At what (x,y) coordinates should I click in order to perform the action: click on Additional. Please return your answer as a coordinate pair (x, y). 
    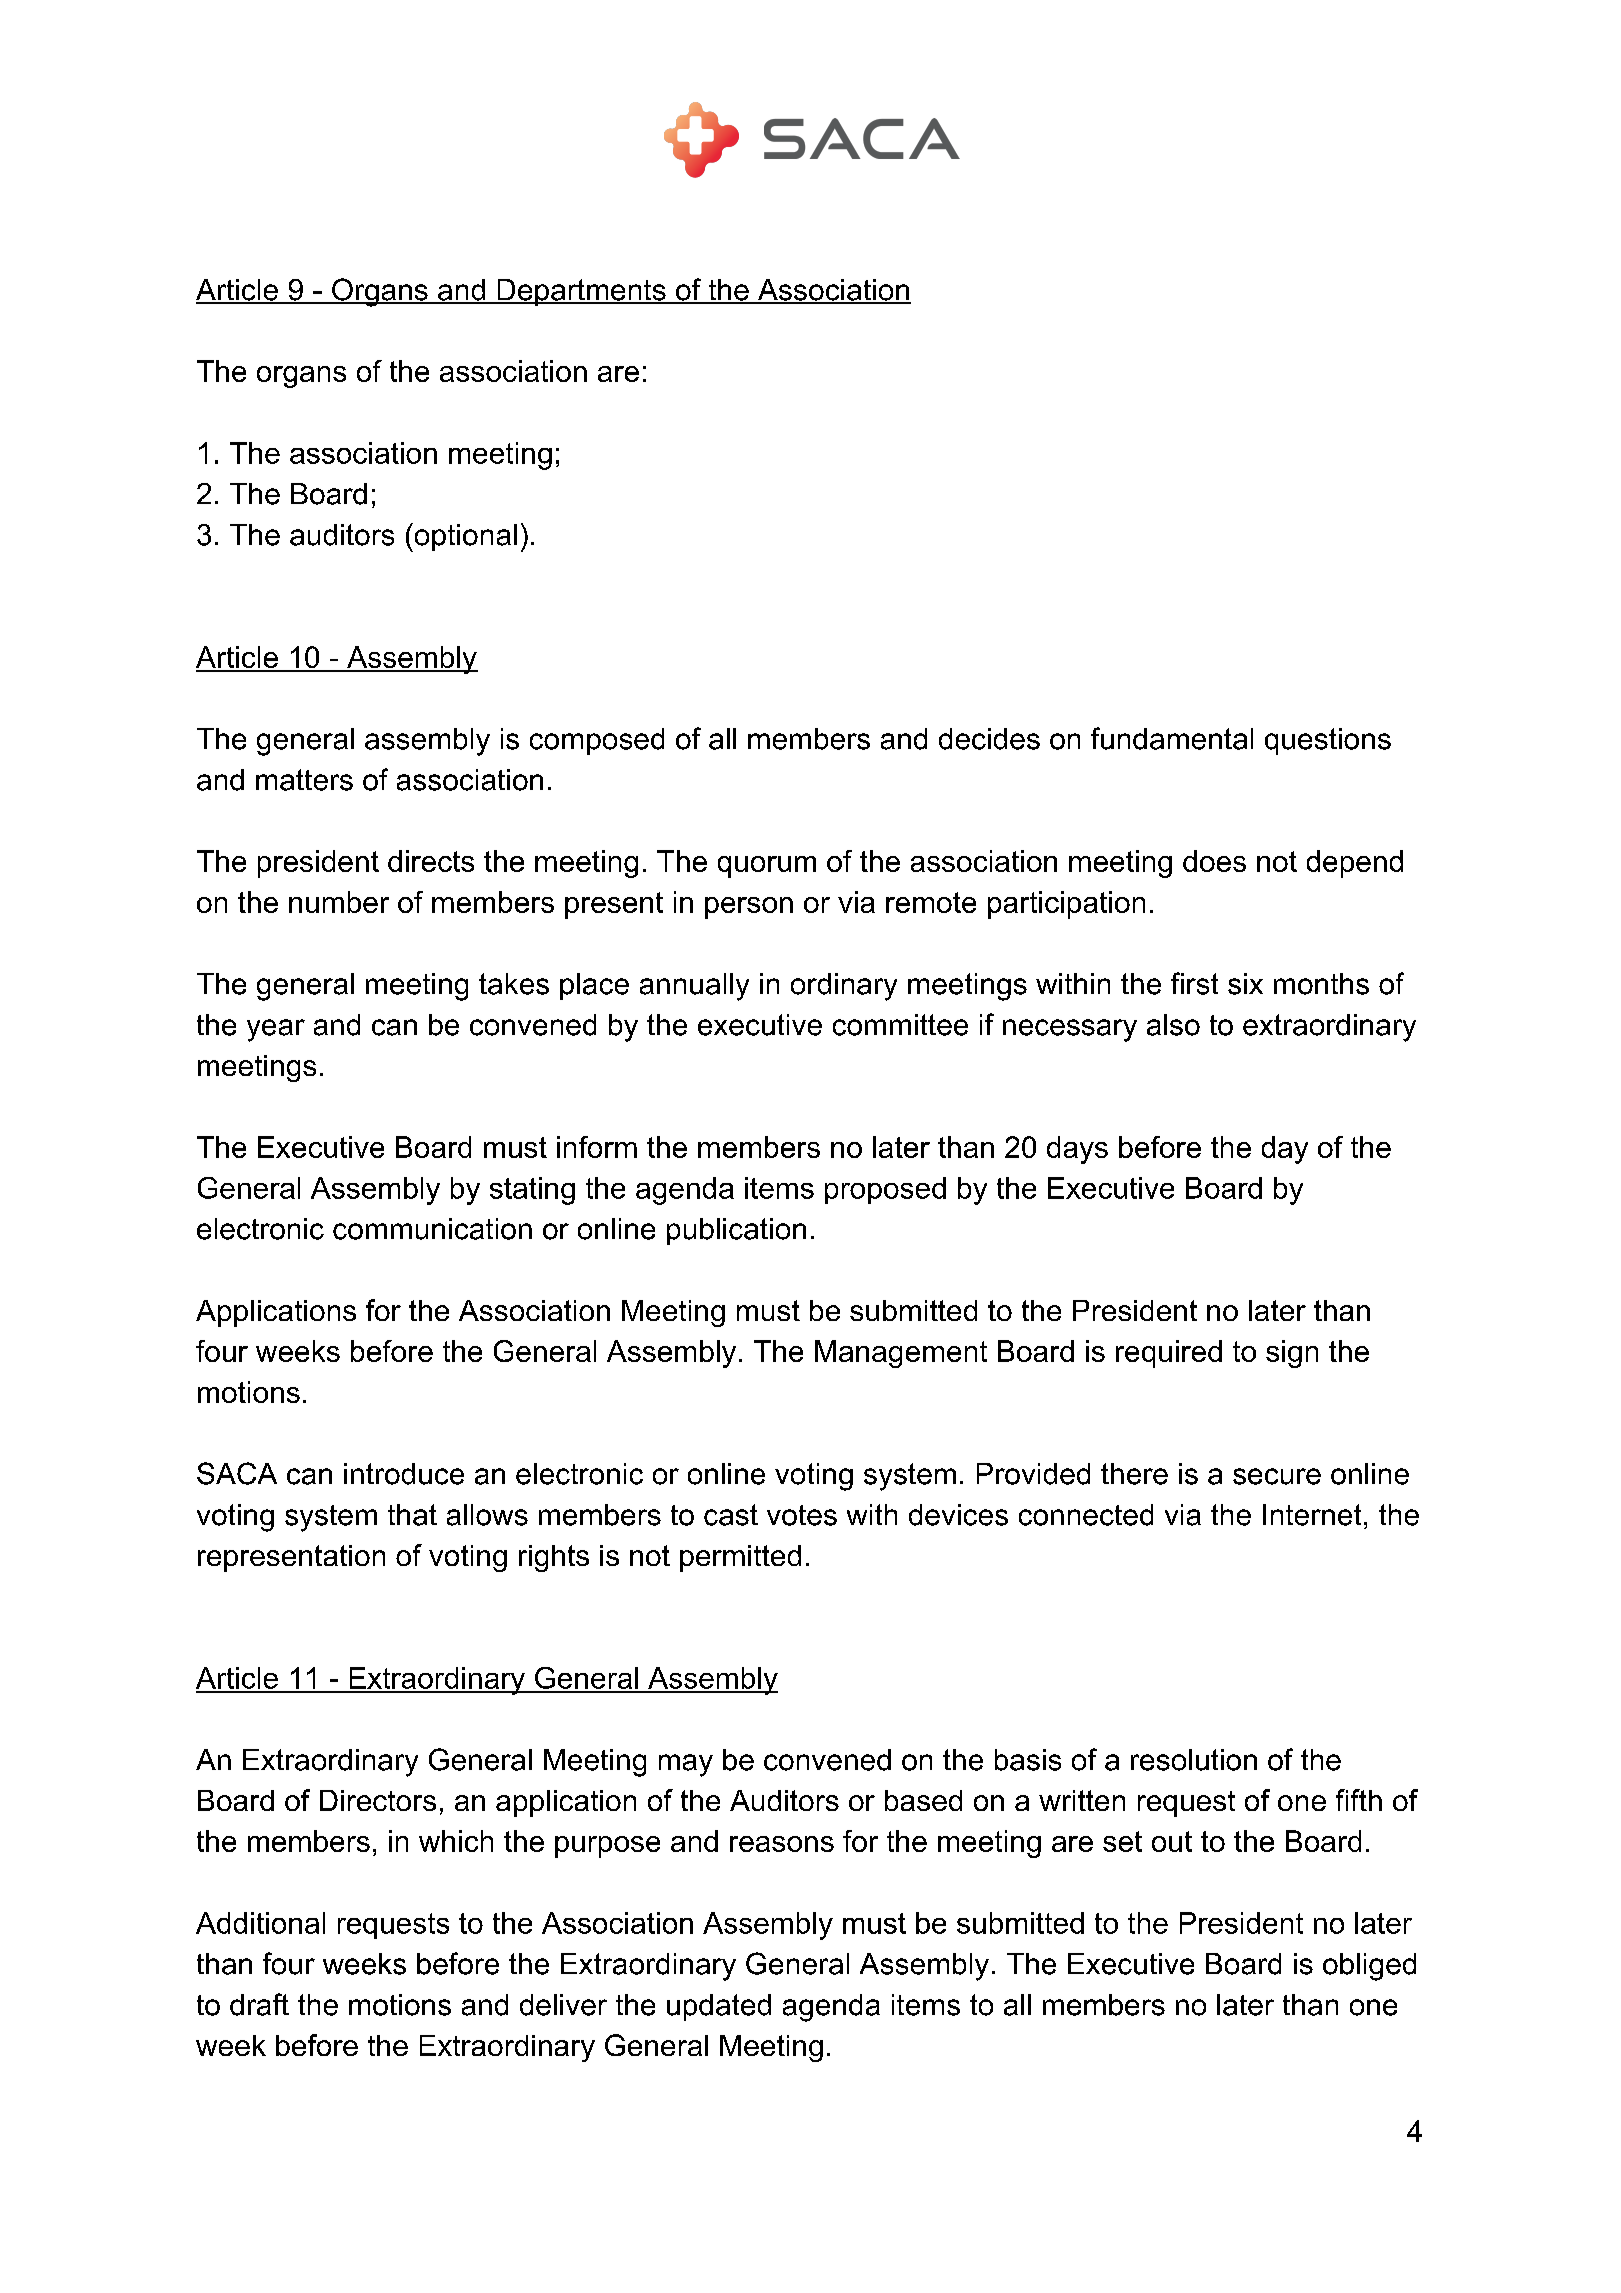
    Looking at the image, I should click on (260, 1923).
